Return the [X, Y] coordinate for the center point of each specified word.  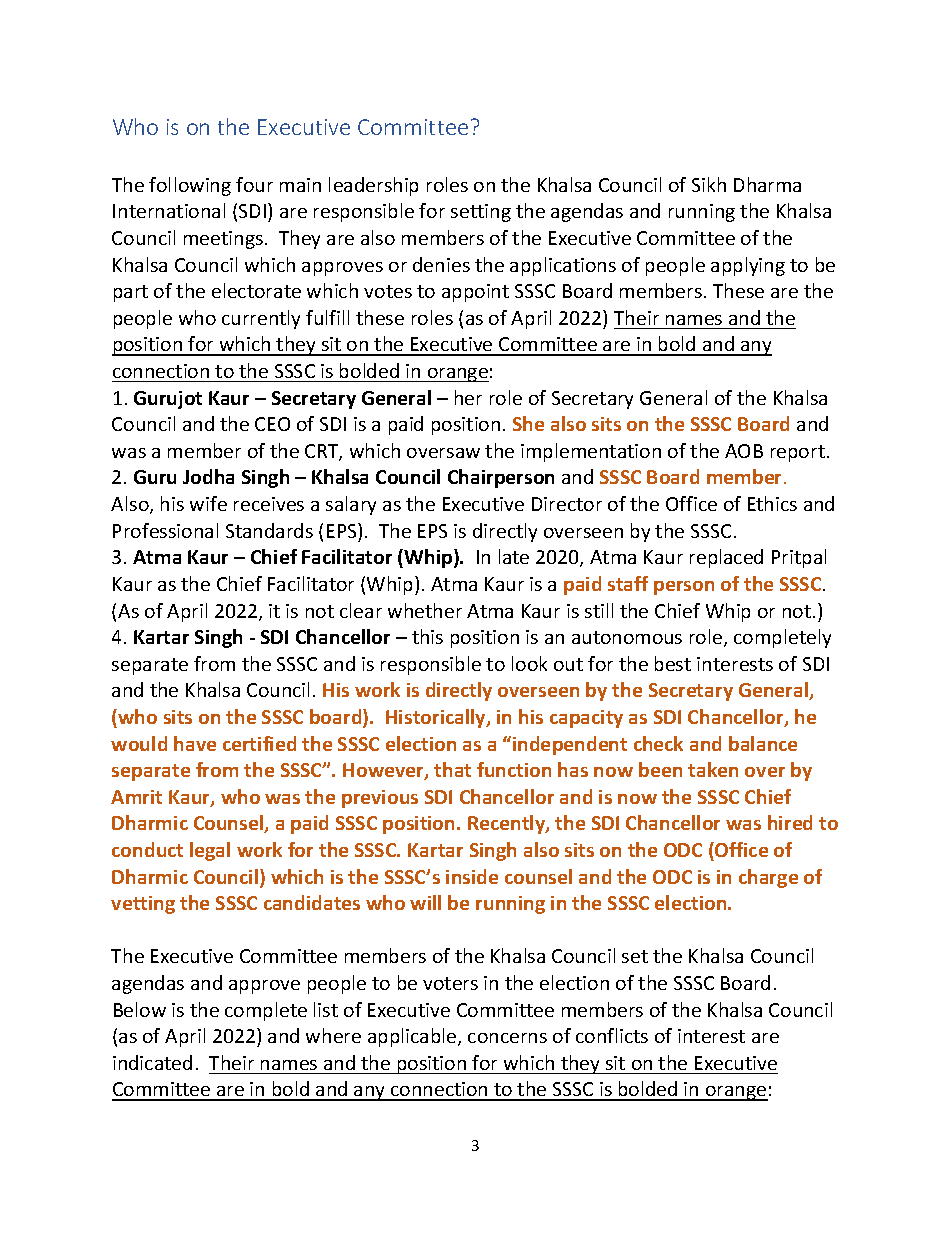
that [452, 769]
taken [713, 769]
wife [208, 503]
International [169, 210]
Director [567, 504]
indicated [152, 1062]
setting [481, 213]
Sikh [709, 184]
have [195, 743]
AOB [744, 451]
